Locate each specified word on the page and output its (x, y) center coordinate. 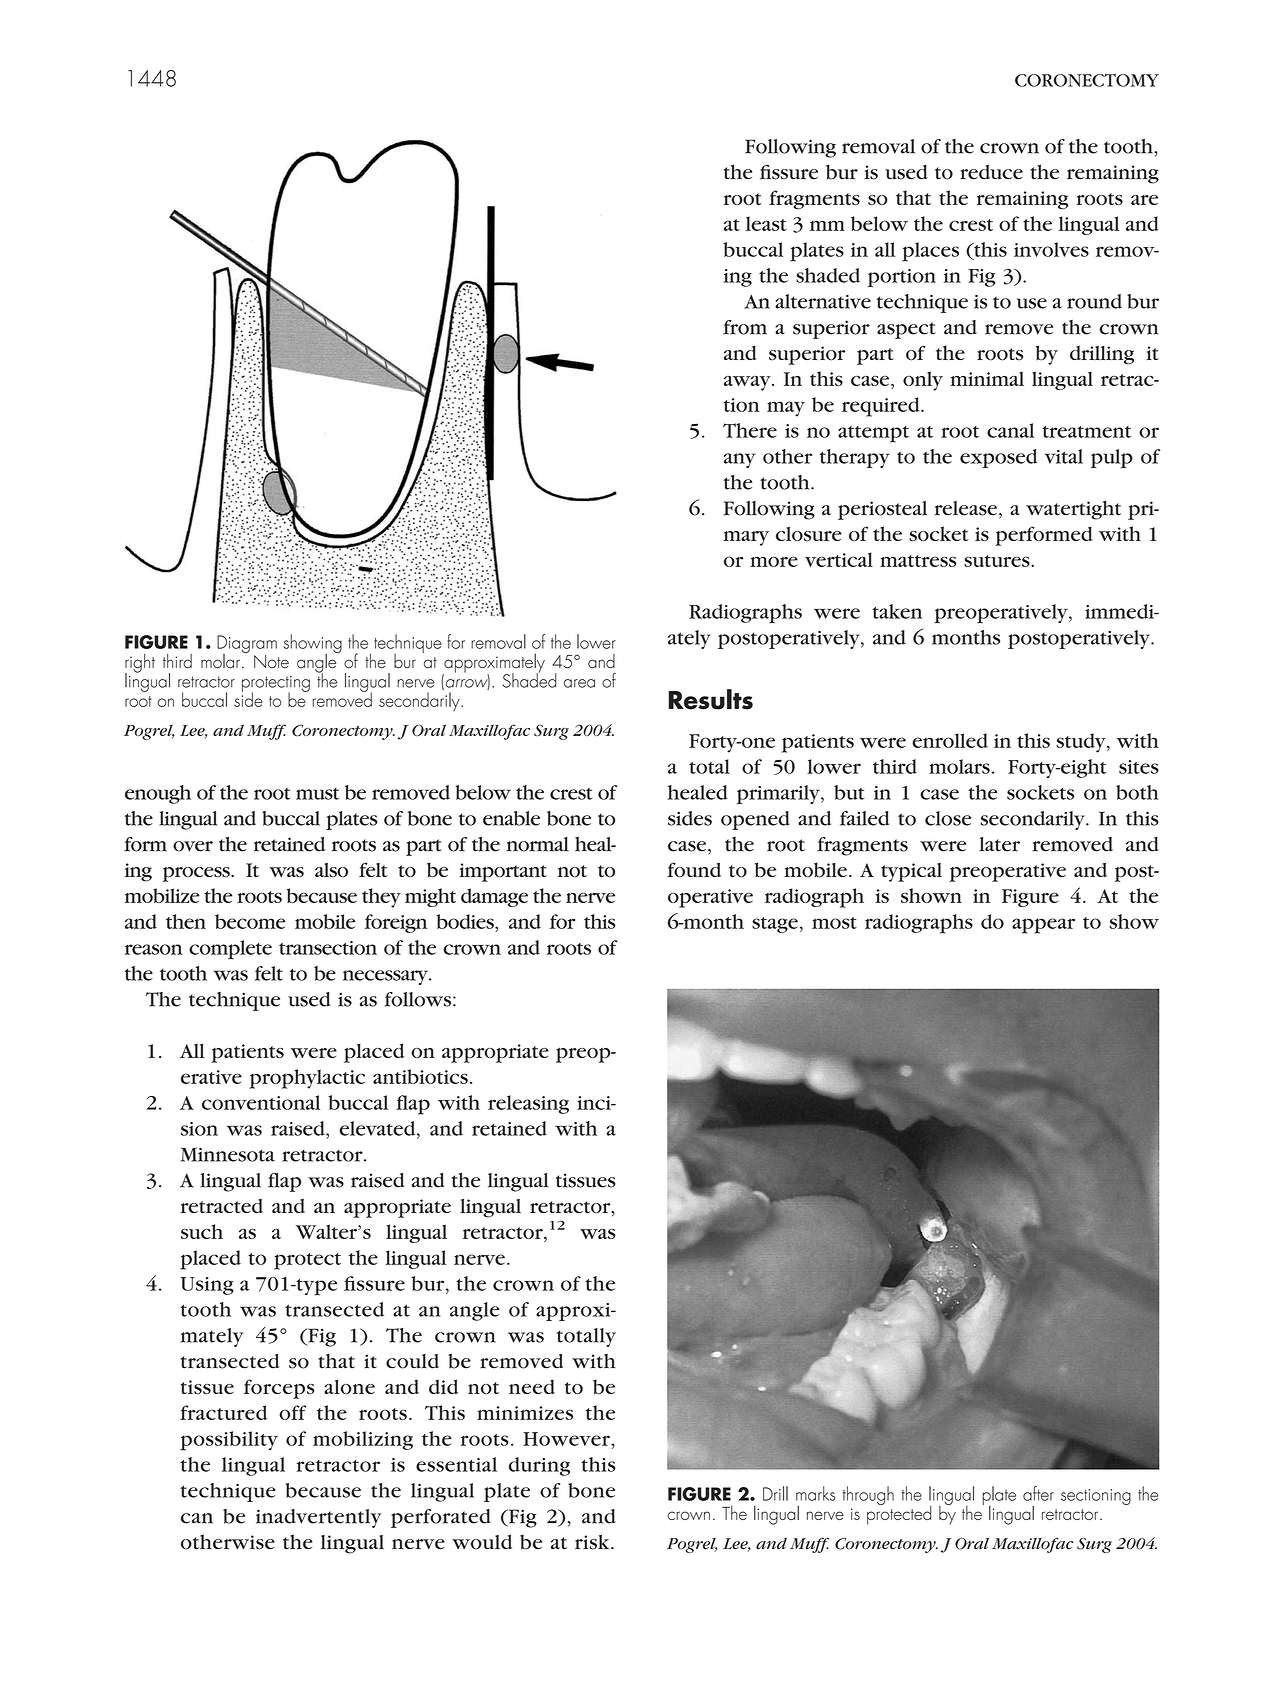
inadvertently (318, 1518)
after (1038, 1493)
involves (1051, 249)
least (766, 223)
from (745, 327)
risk (593, 1542)
